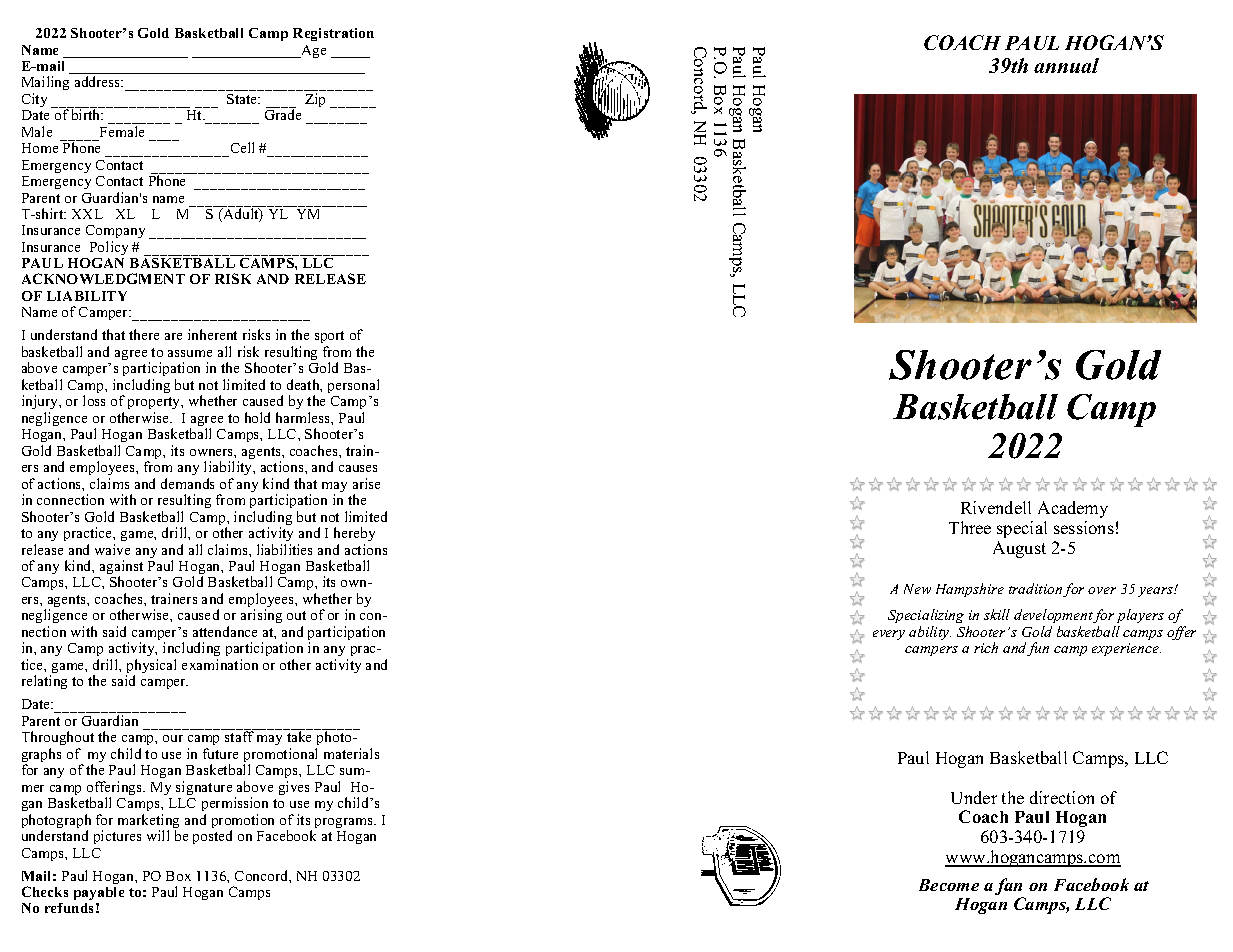  Describe the element at coordinates (996, 507) in the screenshot. I see `Rivendell` at that location.
